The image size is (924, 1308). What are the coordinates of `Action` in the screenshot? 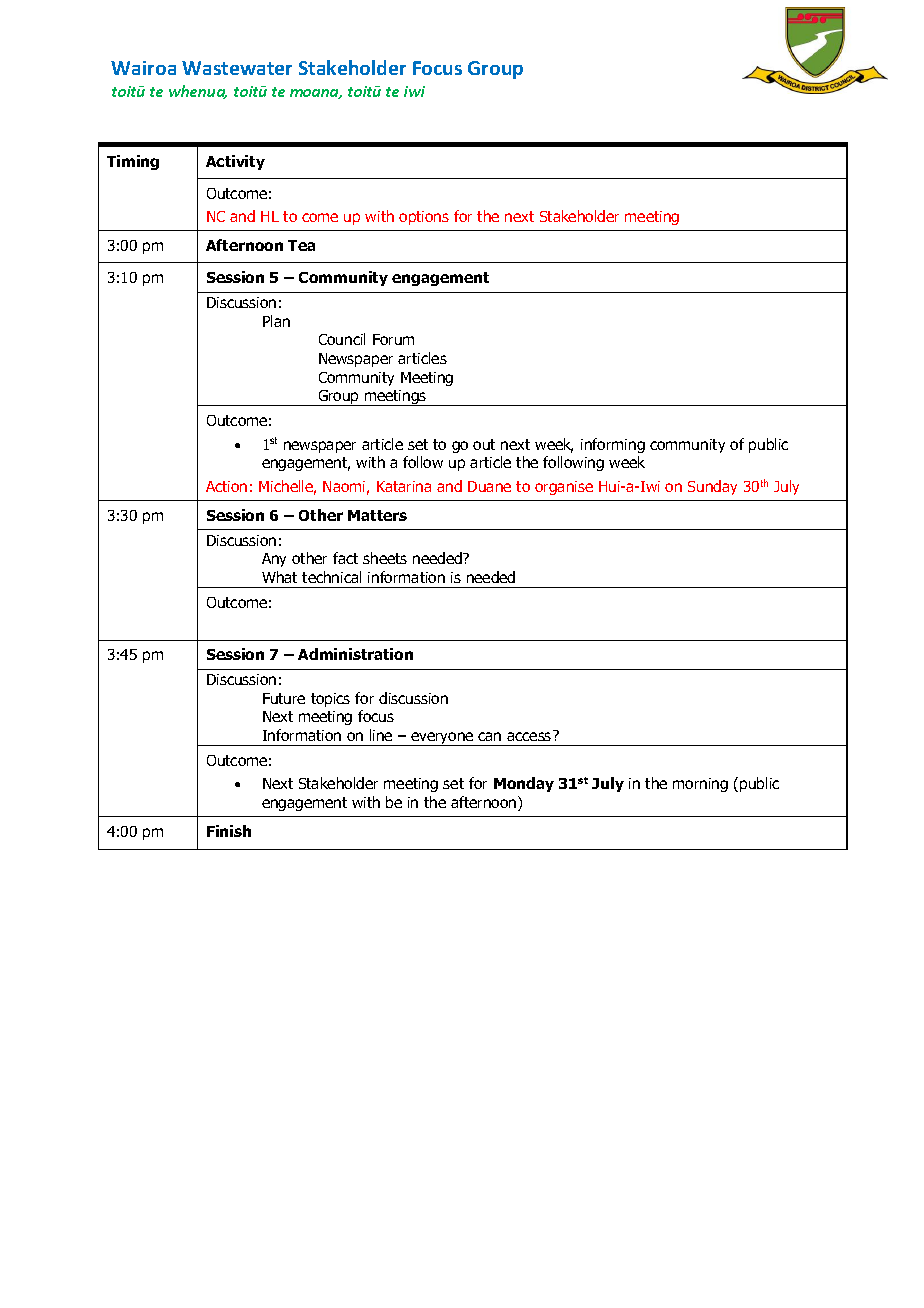 It's located at (226, 486).
